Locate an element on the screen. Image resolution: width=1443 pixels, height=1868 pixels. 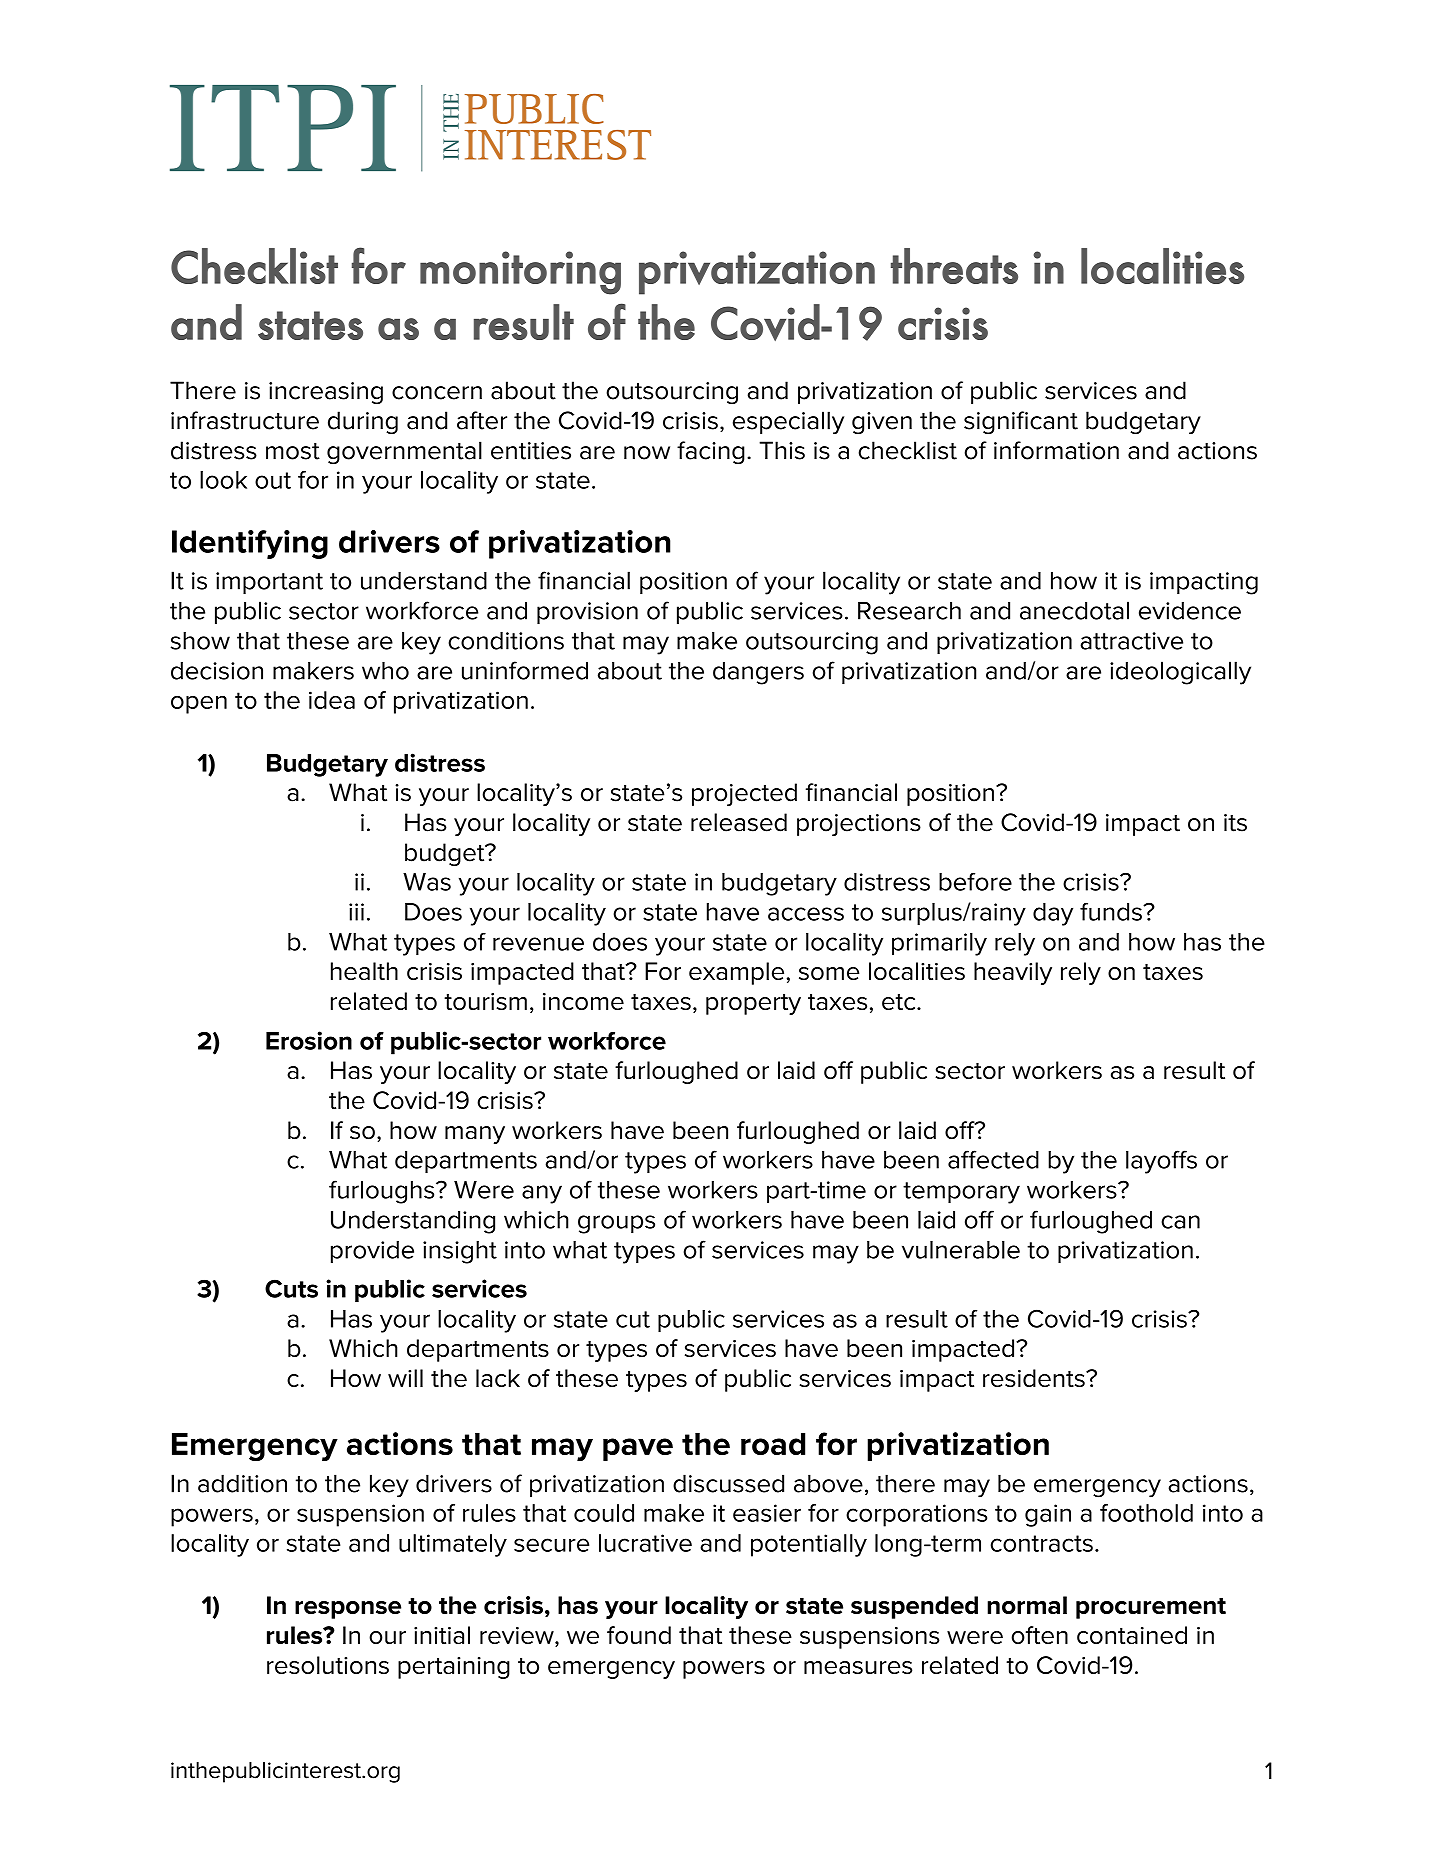
response is located at coordinates (348, 1610).
